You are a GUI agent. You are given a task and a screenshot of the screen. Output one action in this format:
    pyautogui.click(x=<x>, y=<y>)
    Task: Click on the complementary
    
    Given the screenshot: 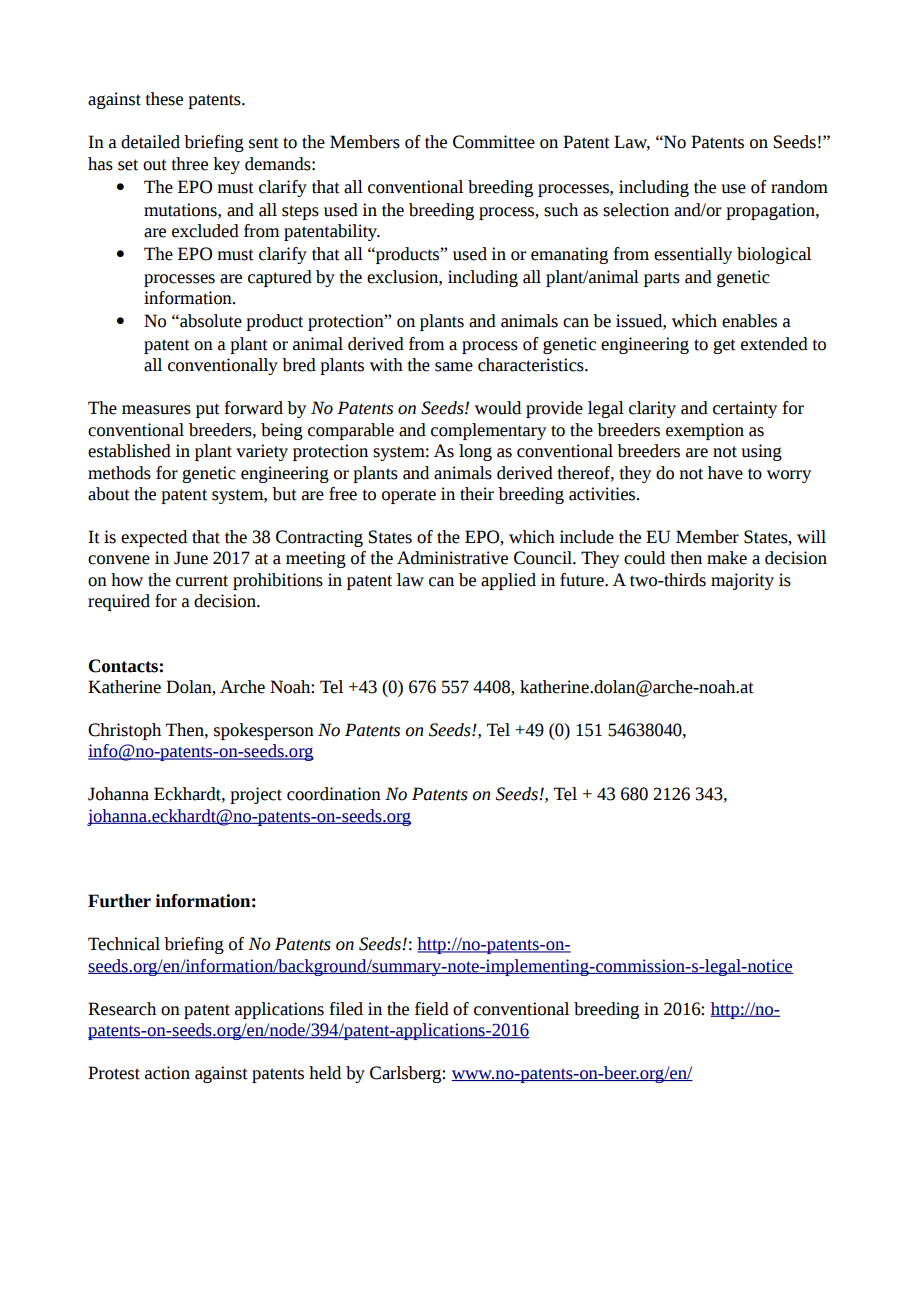 What is the action you would take?
    pyautogui.click(x=488, y=431)
